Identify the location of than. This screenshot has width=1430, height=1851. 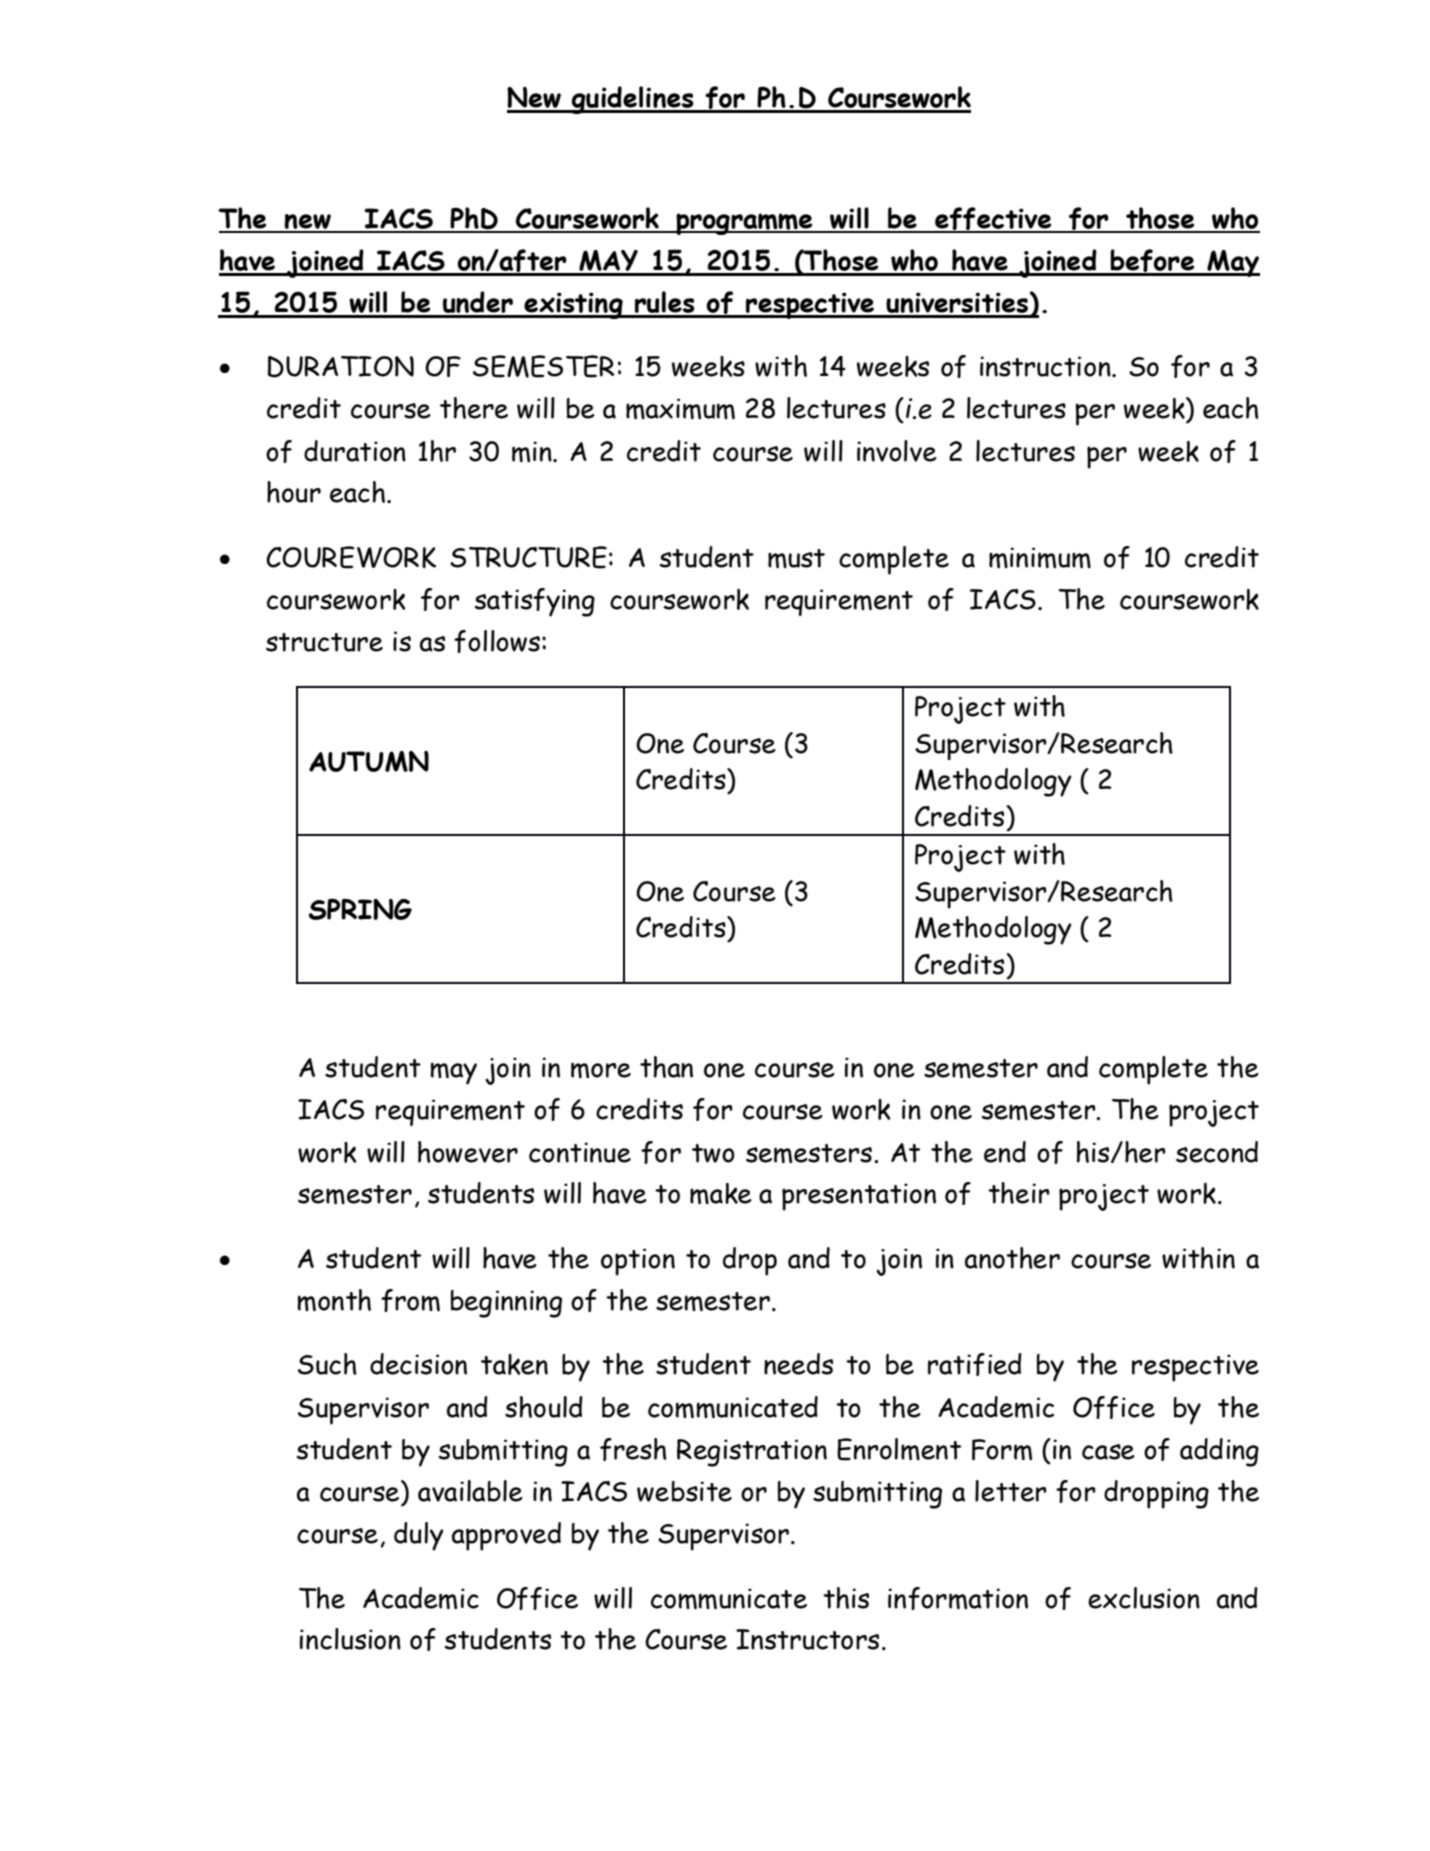
(666, 1067).
